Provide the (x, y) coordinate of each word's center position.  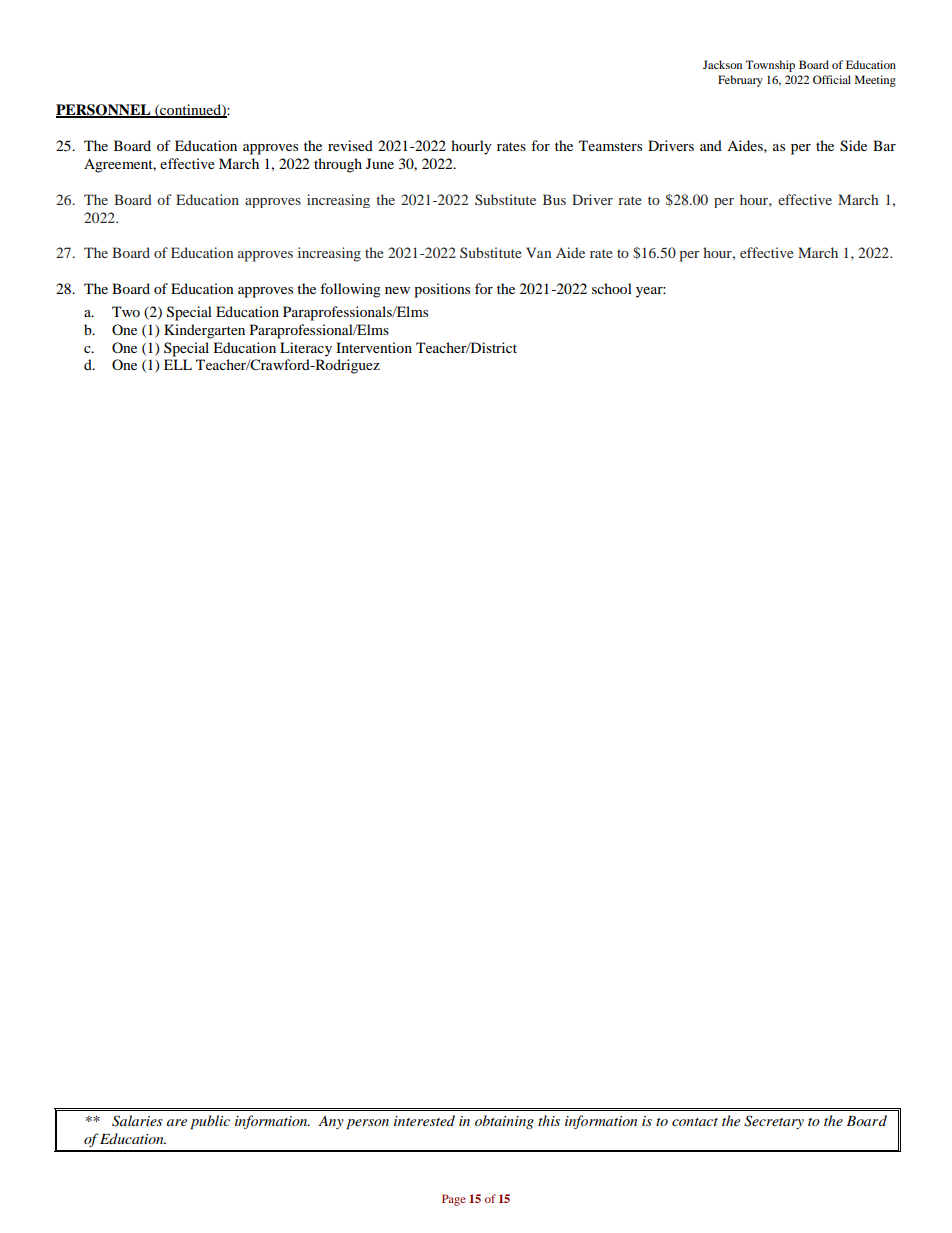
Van (538, 252)
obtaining (504, 1122)
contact (695, 1122)
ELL (178, 364)
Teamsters (610, 145)
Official (832, 79)
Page (454, 1200)
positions (442, 290)
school (612, 288)
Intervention (374, 347)
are (177, 1122)
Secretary (774, 1122)
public (210, 1122)
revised (350, 145)
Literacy (306, 349)
